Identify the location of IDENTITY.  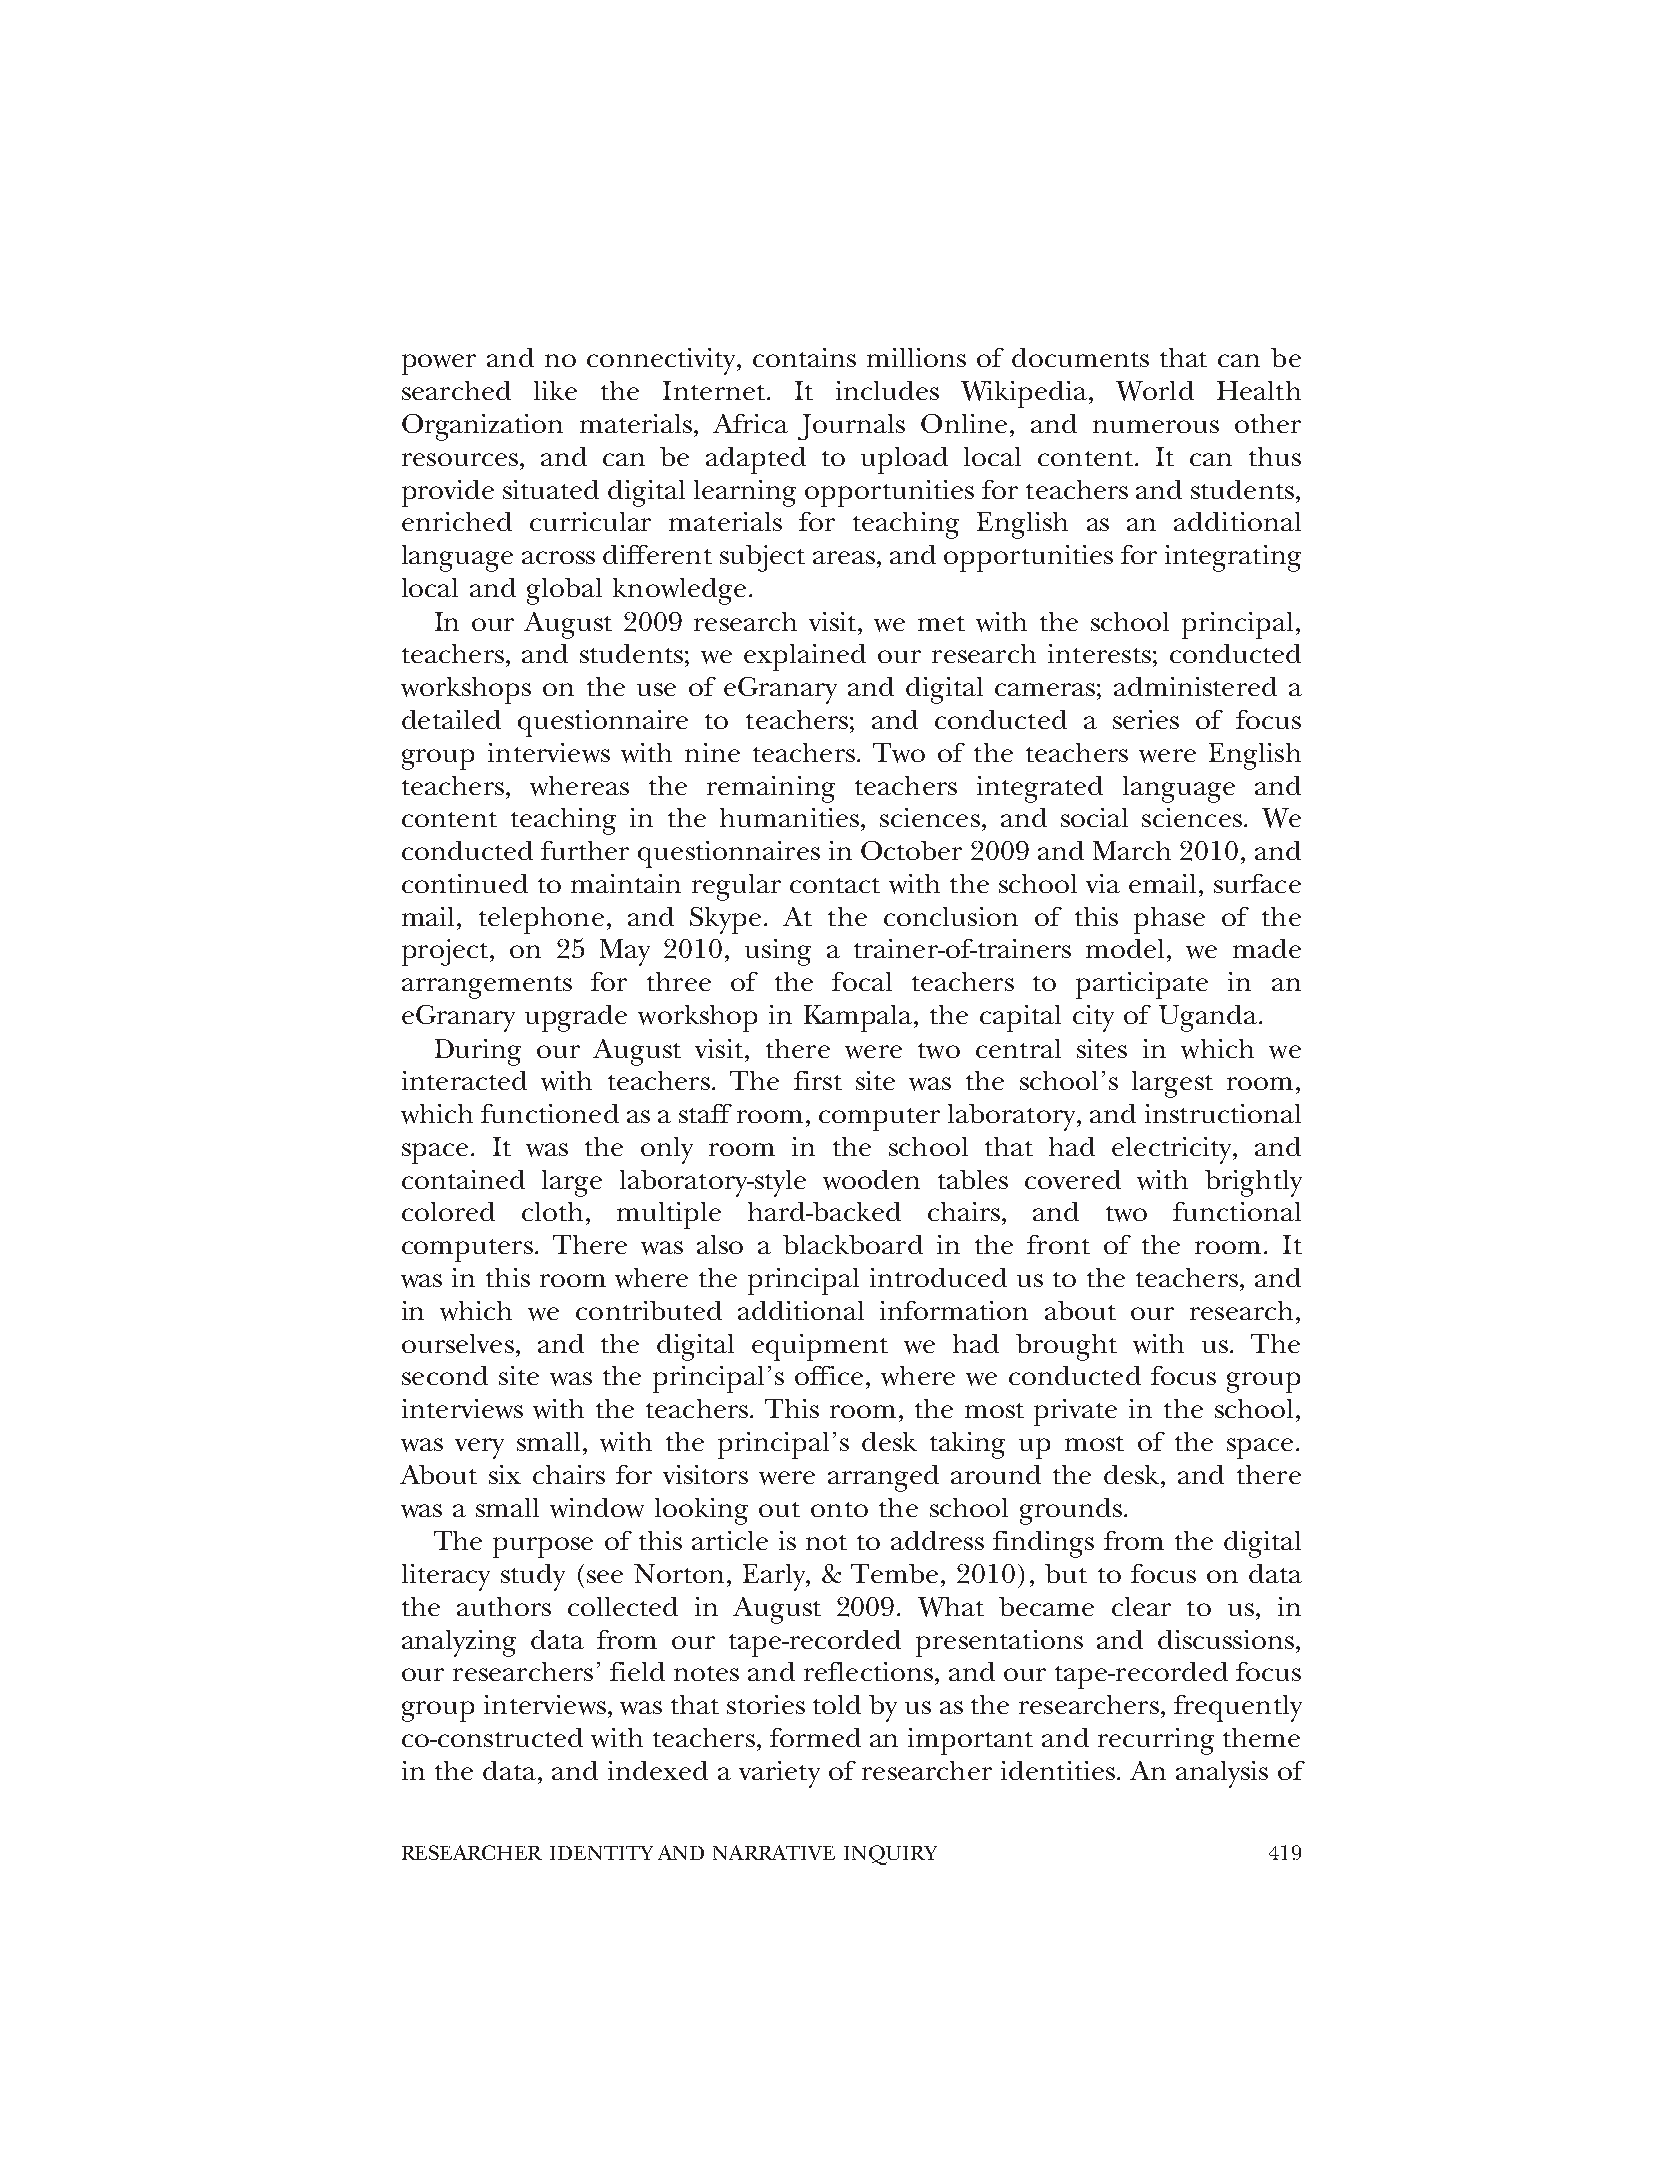
(601, 1853).
